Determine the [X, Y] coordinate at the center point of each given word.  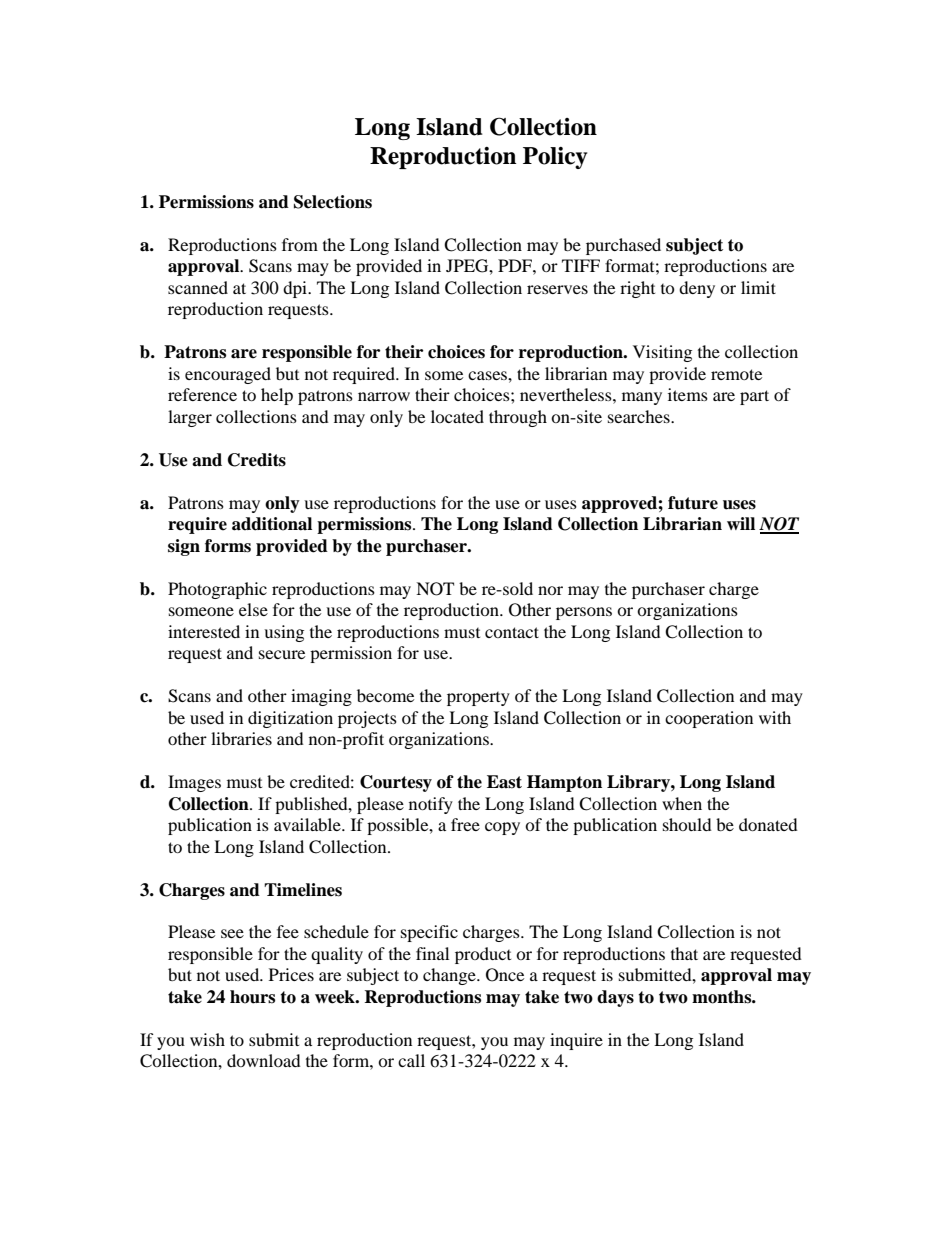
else [253, 609]
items [688, 394]
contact [512, 632]
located [457, 416]
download [264, 1060]
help [277, 396]
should [687, 824]
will [741, 523]
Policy [555, 158]
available [308, 824]
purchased [623, 246]
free [465, 824]
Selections [333, 202]
